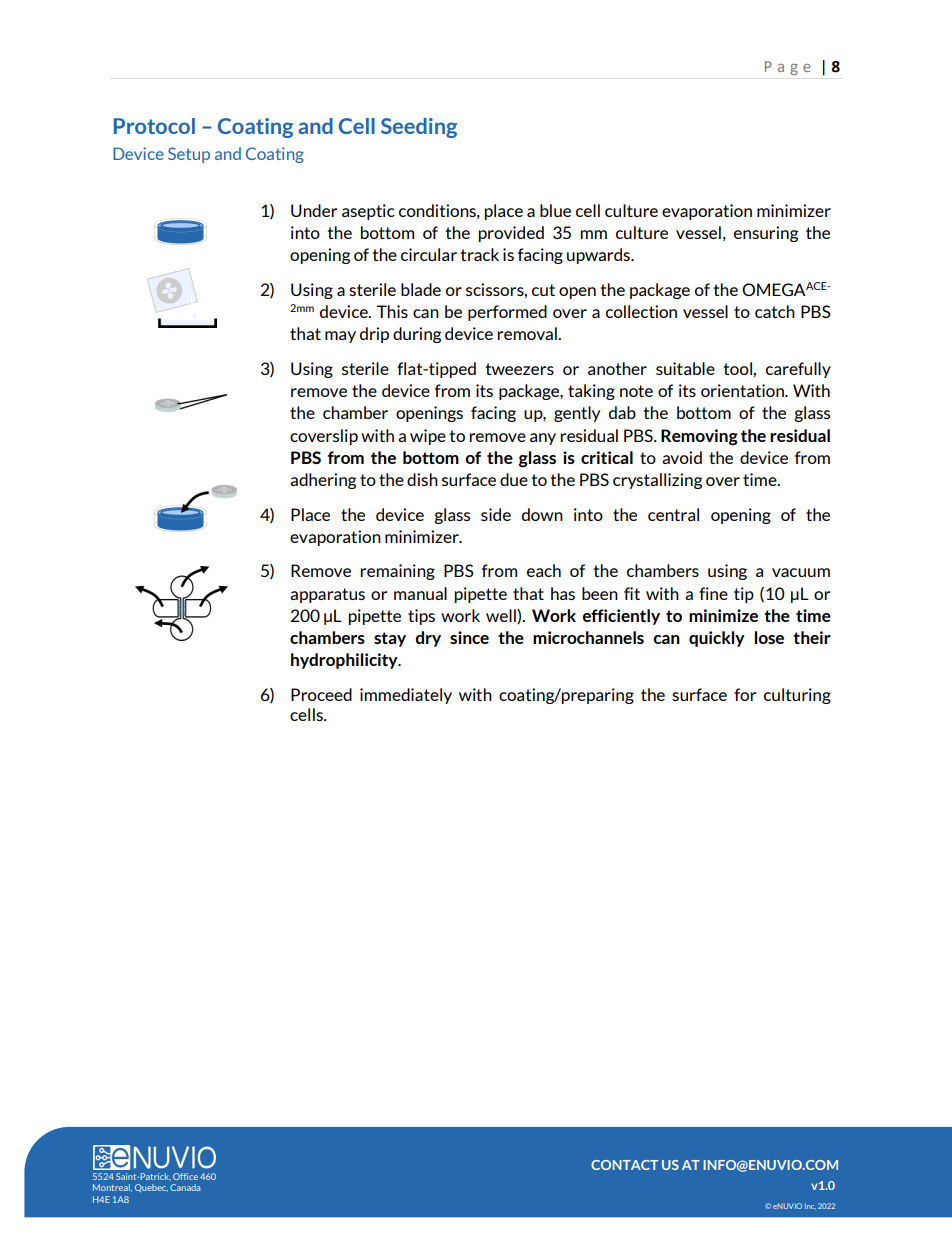  What do you see at coordinates (766, 234) in the document?
I see `ensuring` at bounding box center [766, 234].
